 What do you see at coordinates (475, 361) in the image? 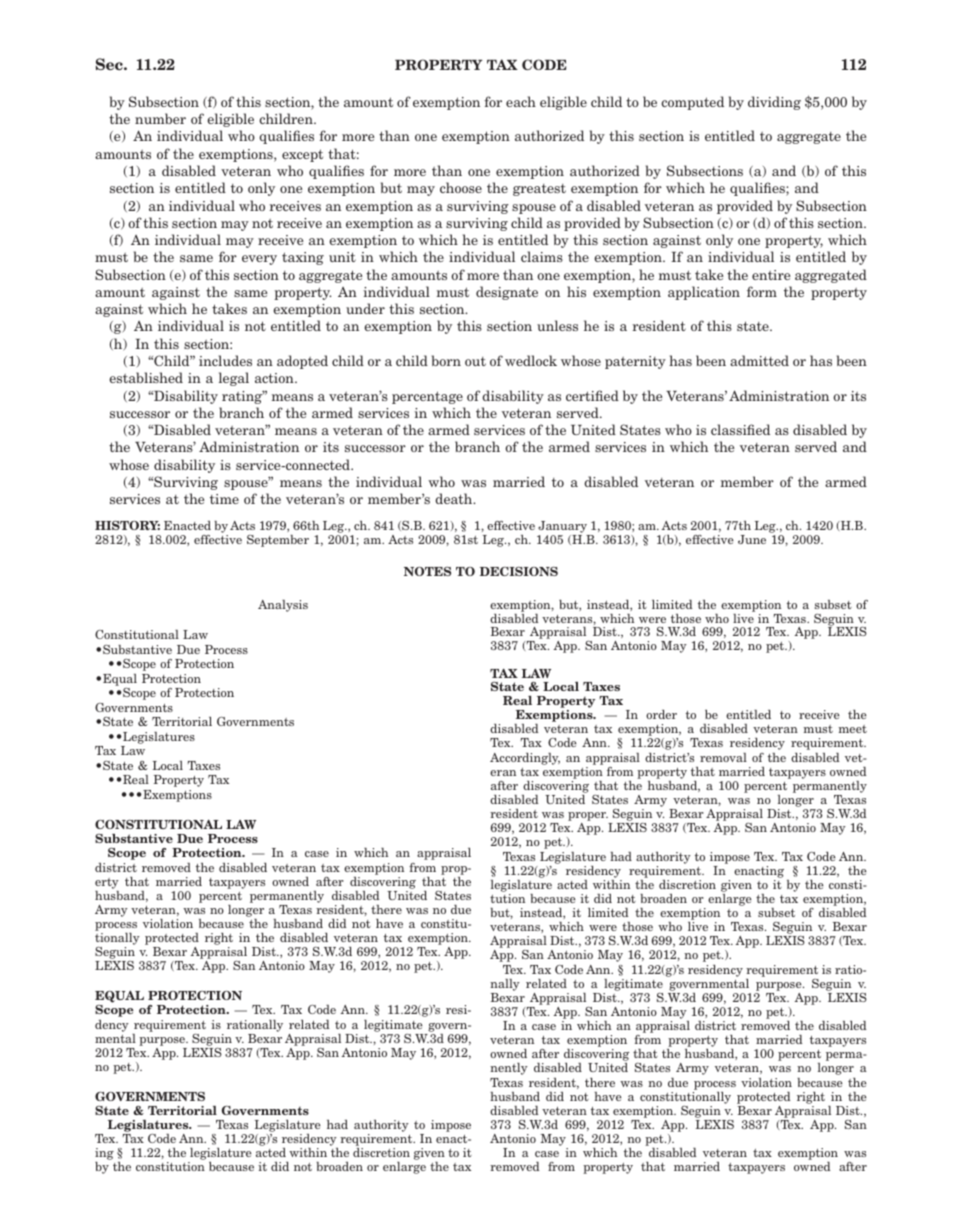
I see `out` at bounding box center [475, 361].
